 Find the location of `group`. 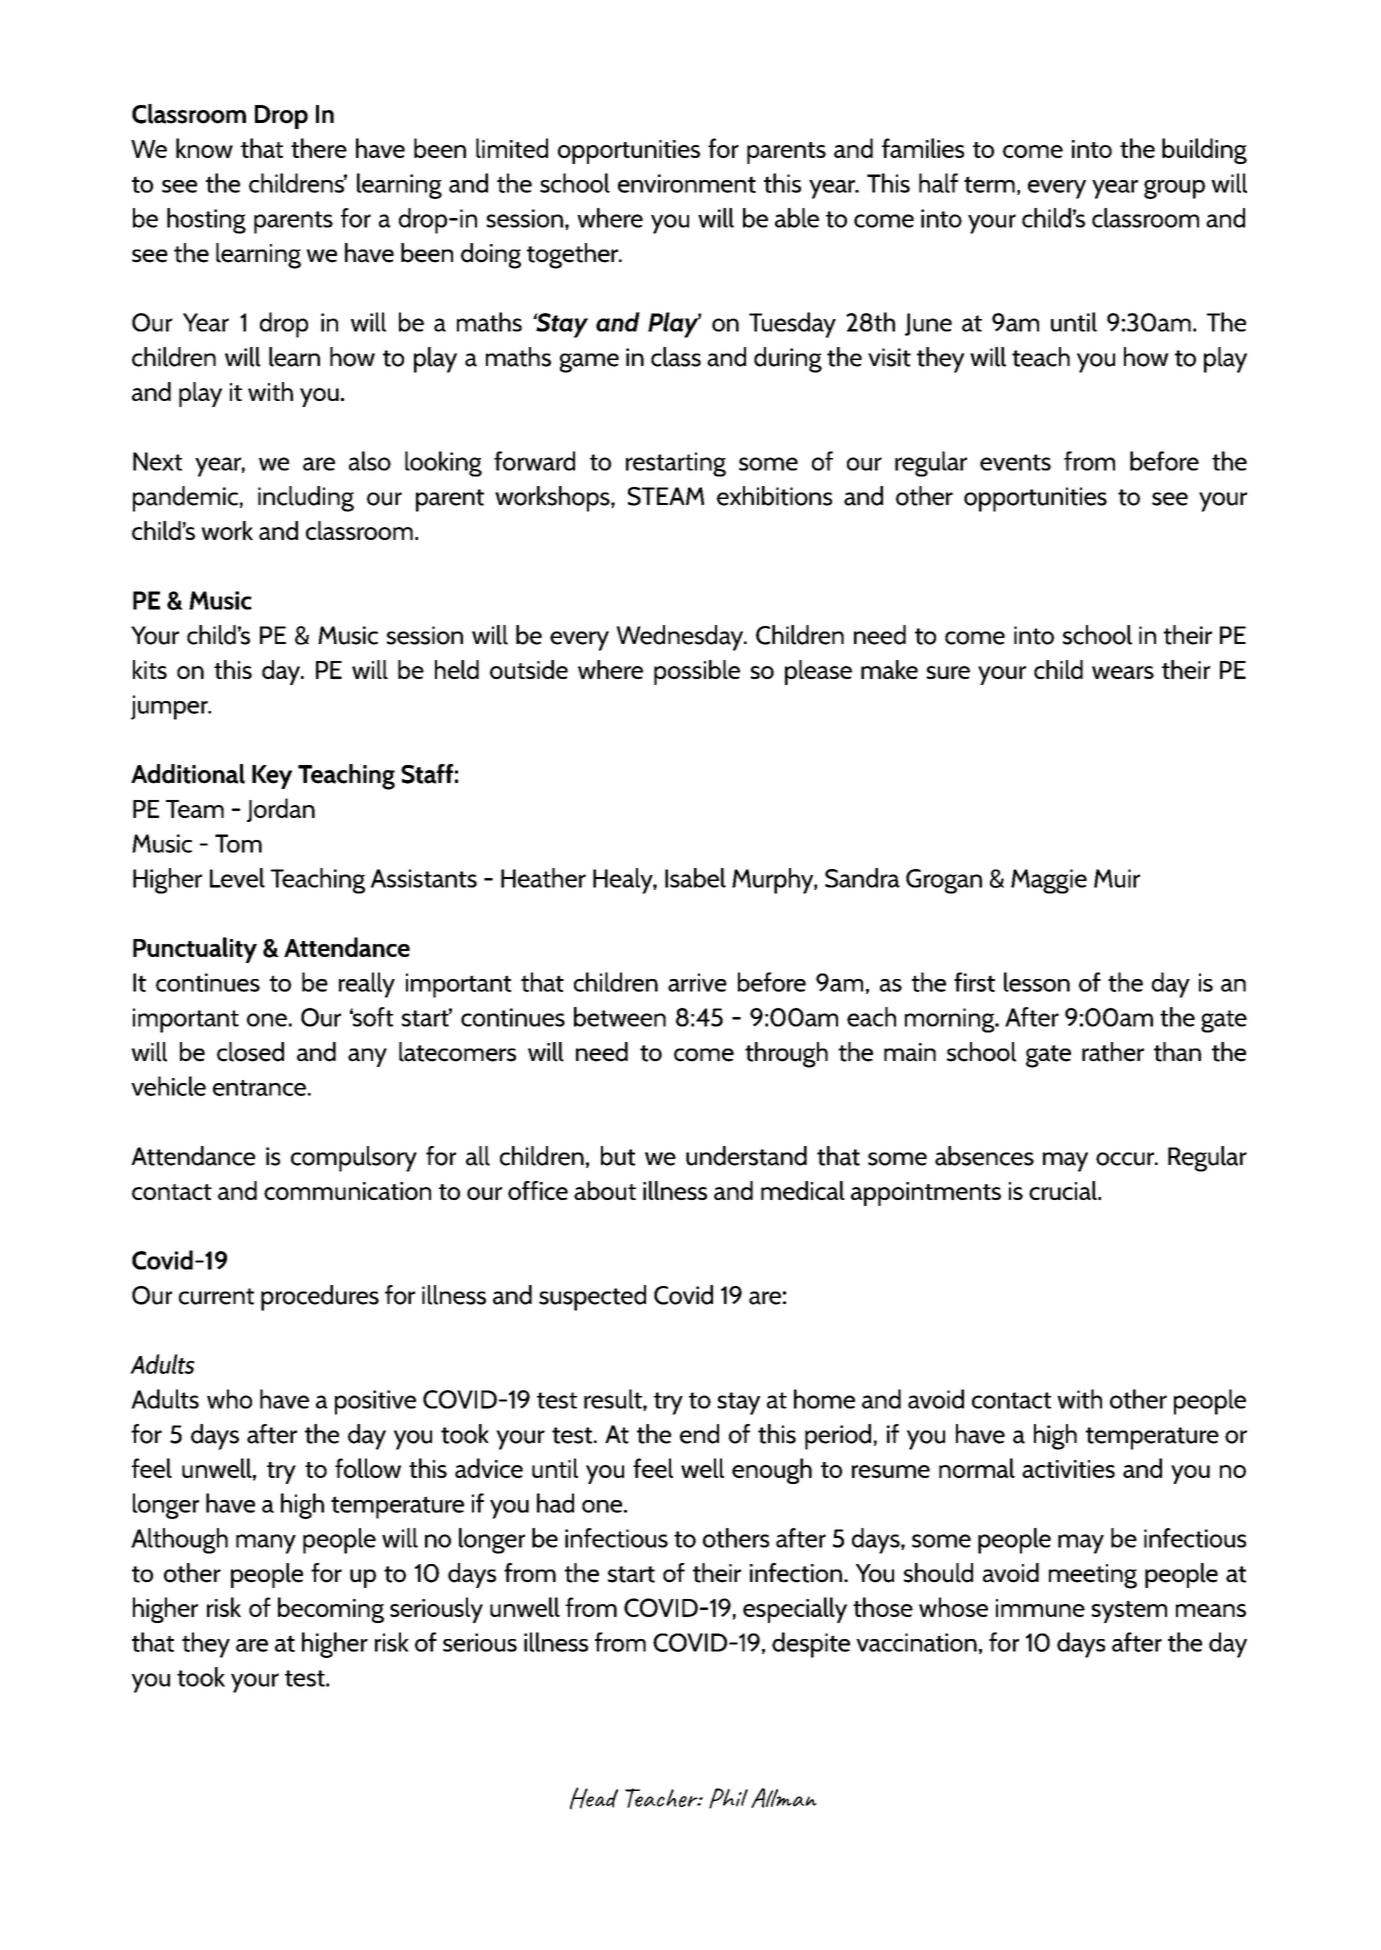

group is located at coordinates (1174, 189).
